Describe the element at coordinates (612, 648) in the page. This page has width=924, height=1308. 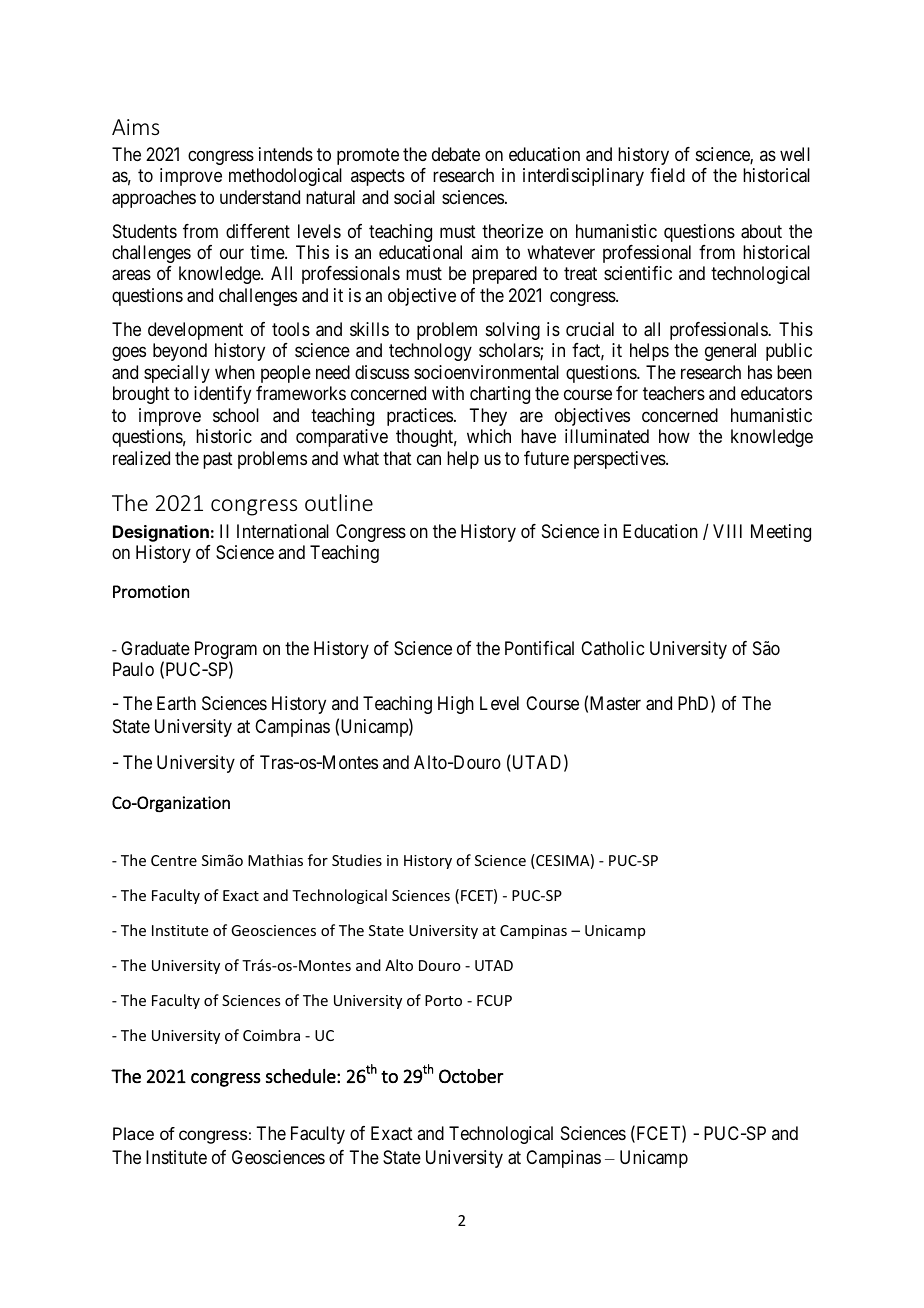
I see `Catholic` at that location.
